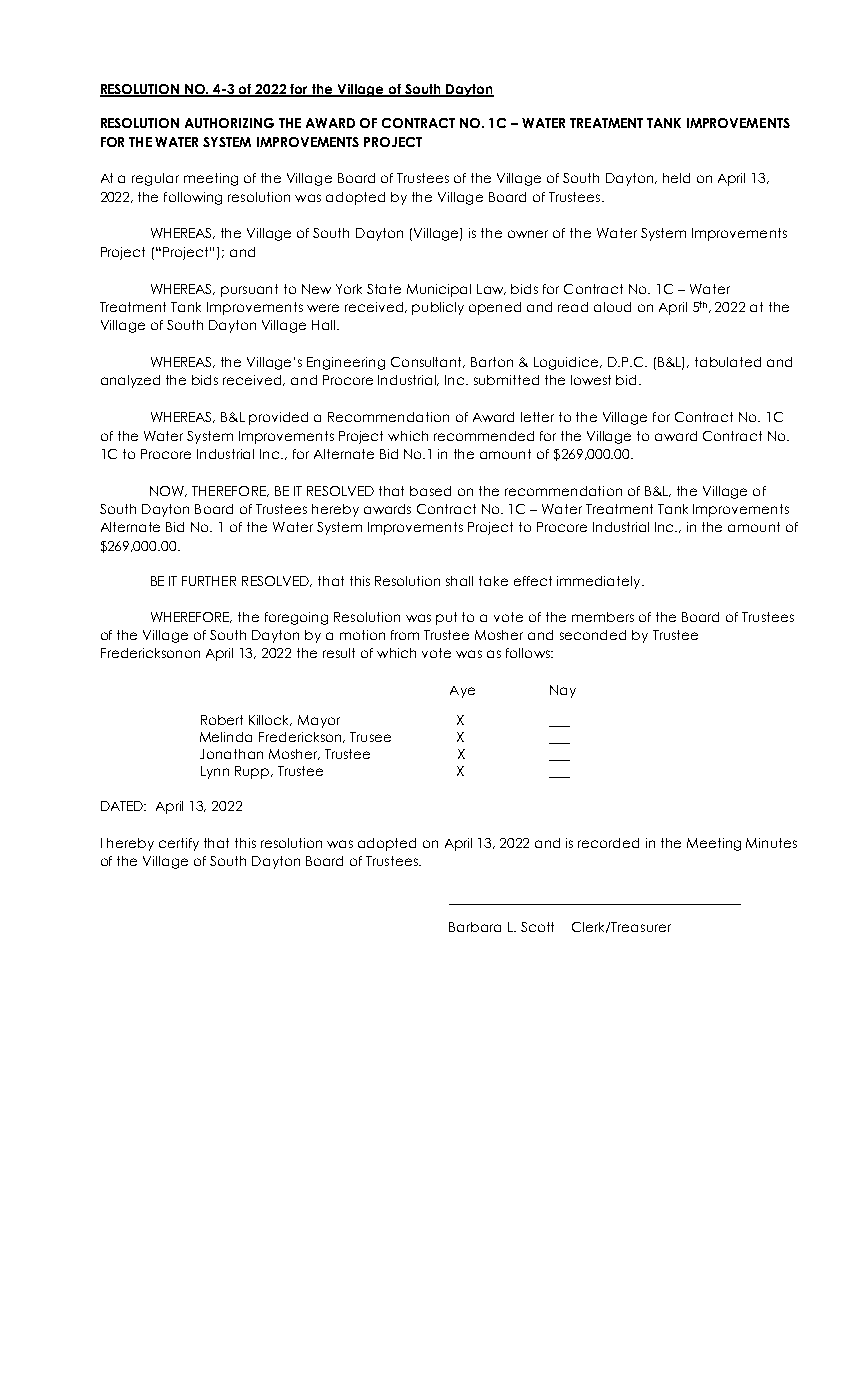 Image resolution: width=849 pixels, height=1400 pixels. I want to click on tabulated, so click(728, 362).
